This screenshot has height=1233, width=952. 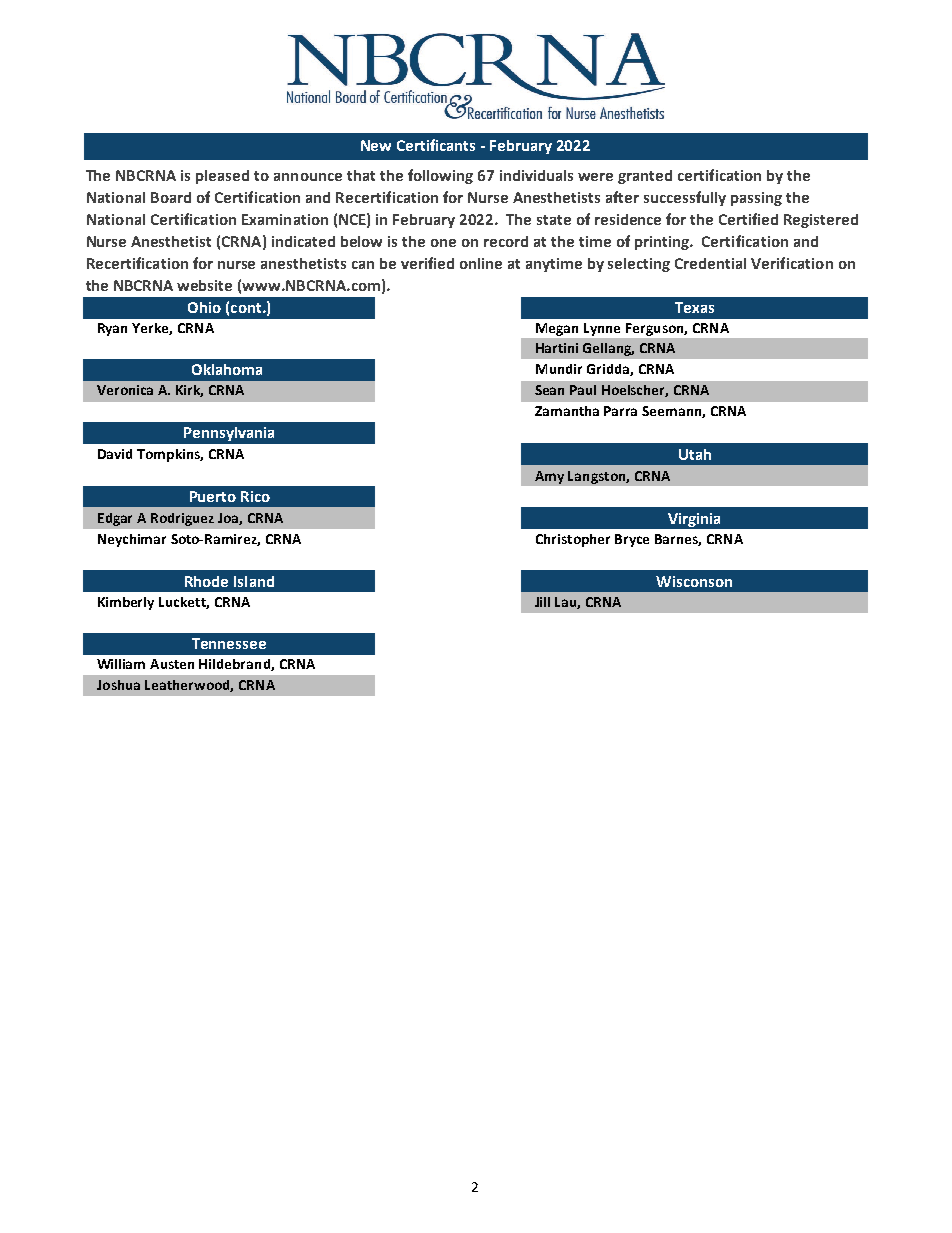 I want to click on Veronica, so click(x=125, y=390).
